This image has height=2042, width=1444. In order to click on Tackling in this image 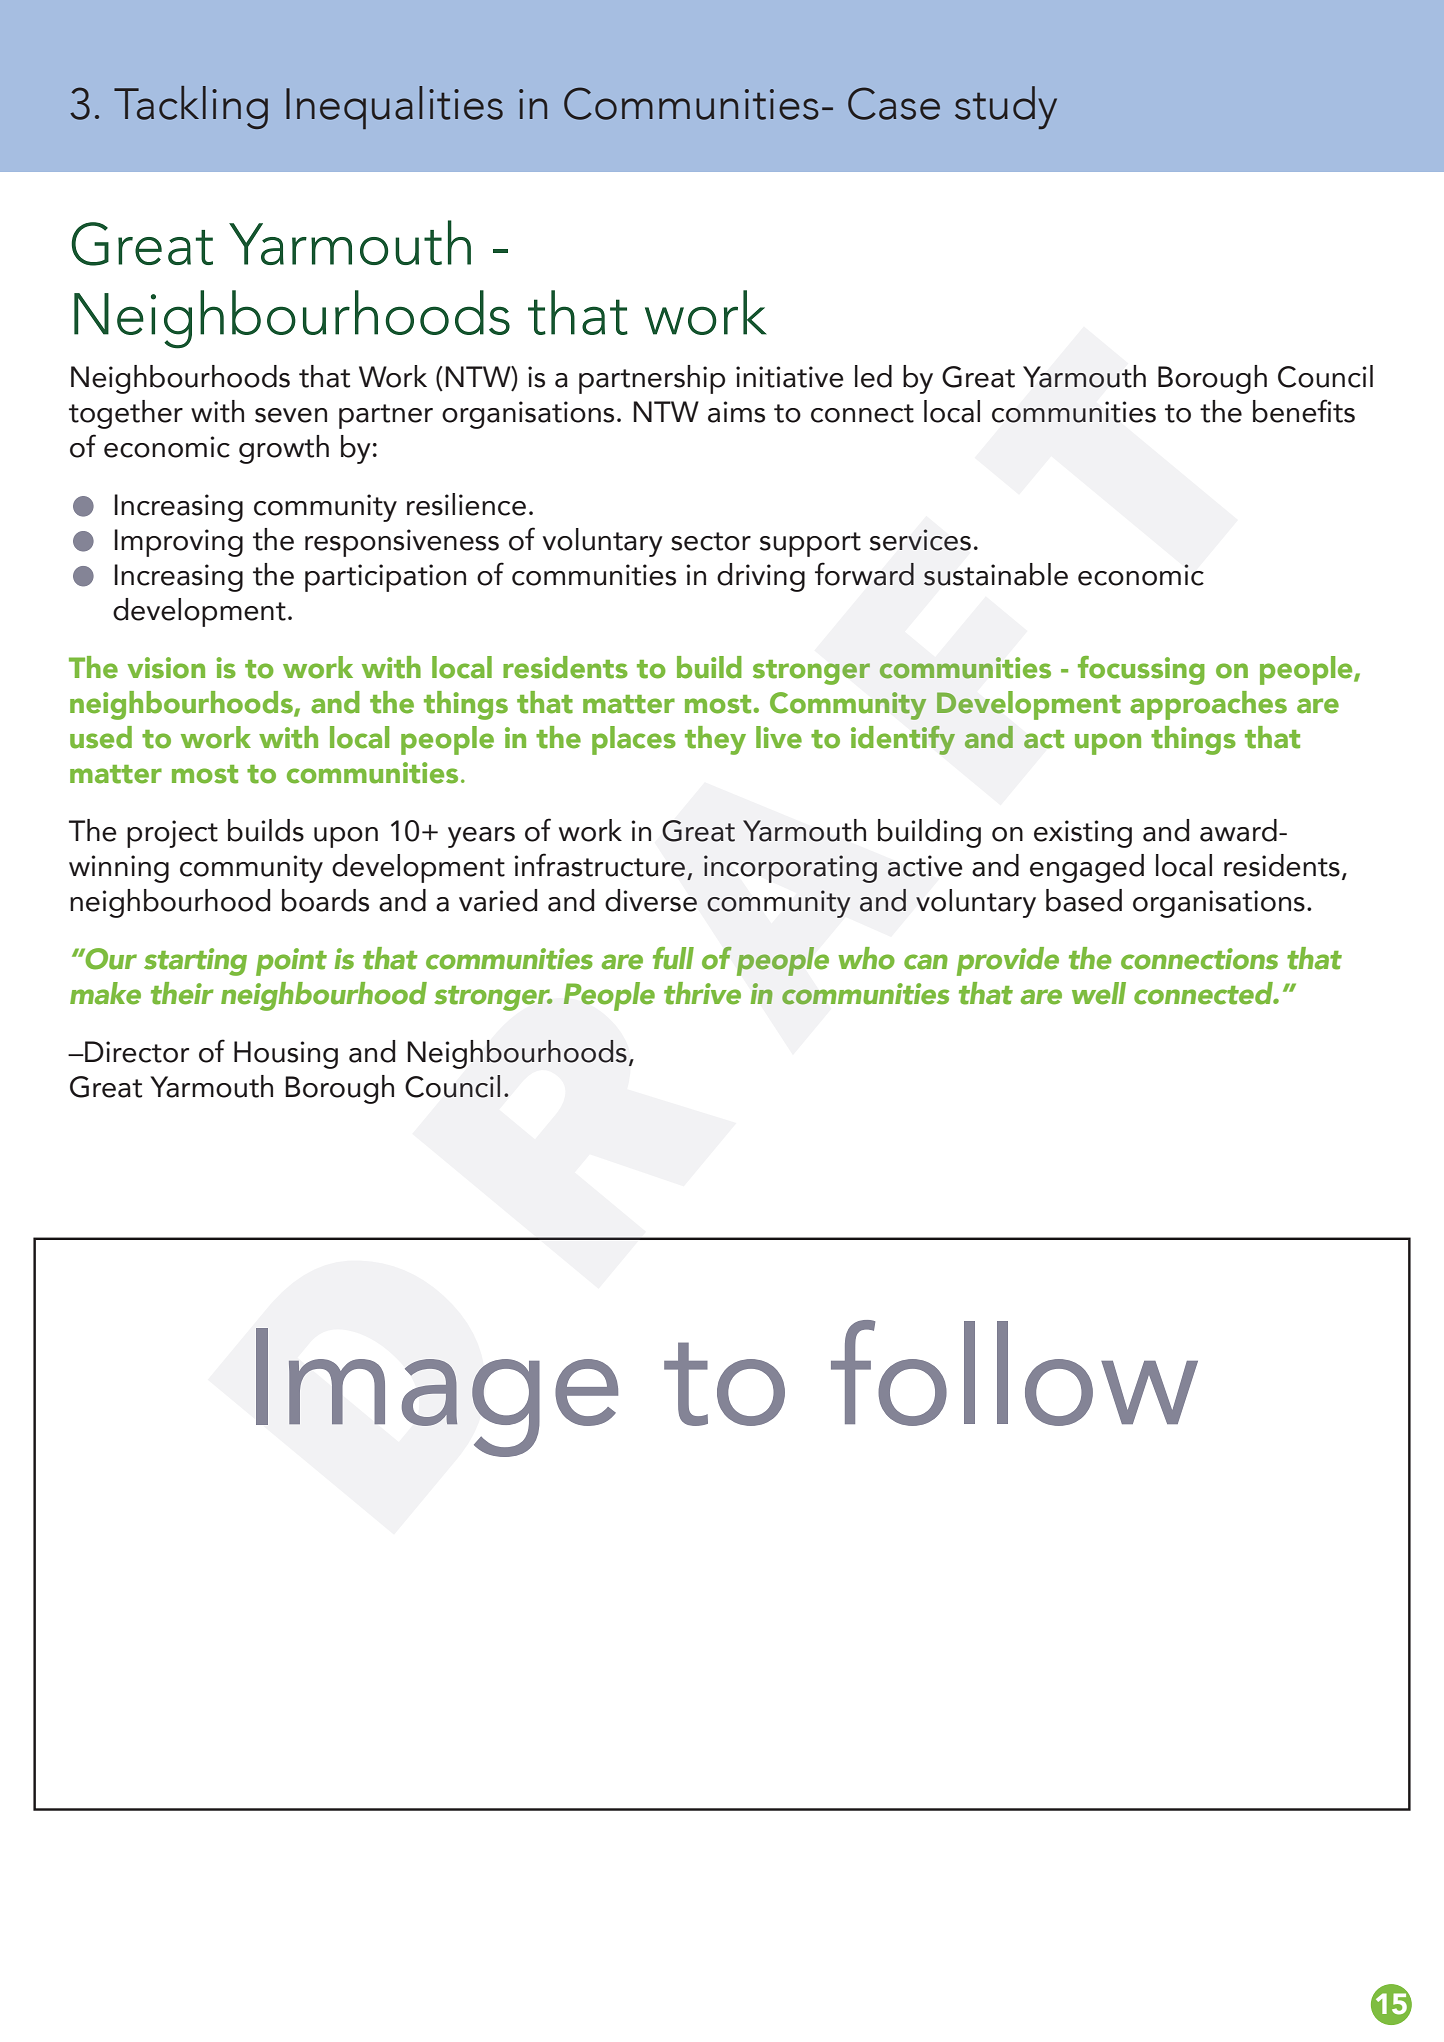, I will do `click(191, 107)`.
